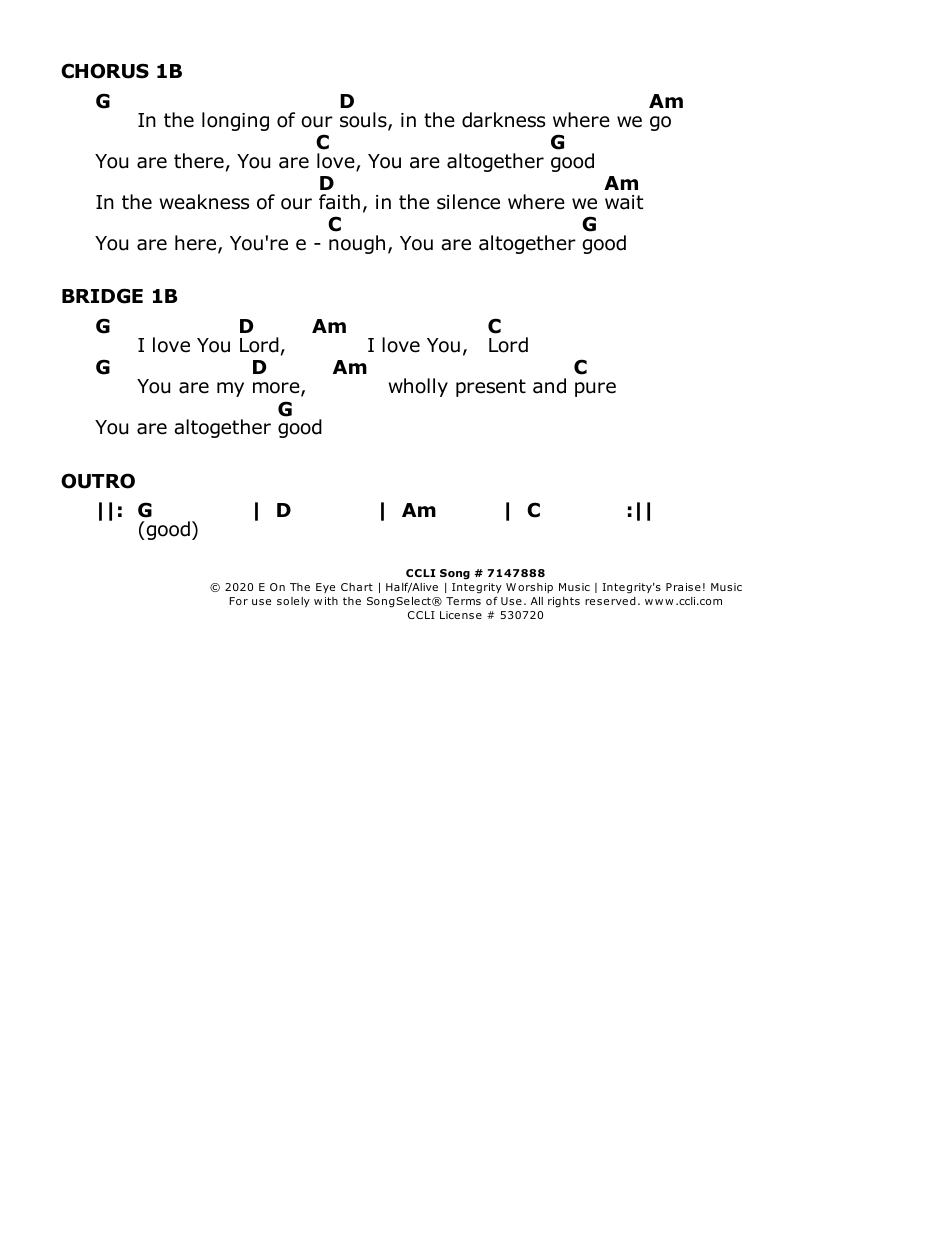 The height and width of the page is (1233, 952). I want to click on longing, so click(235, 121).
